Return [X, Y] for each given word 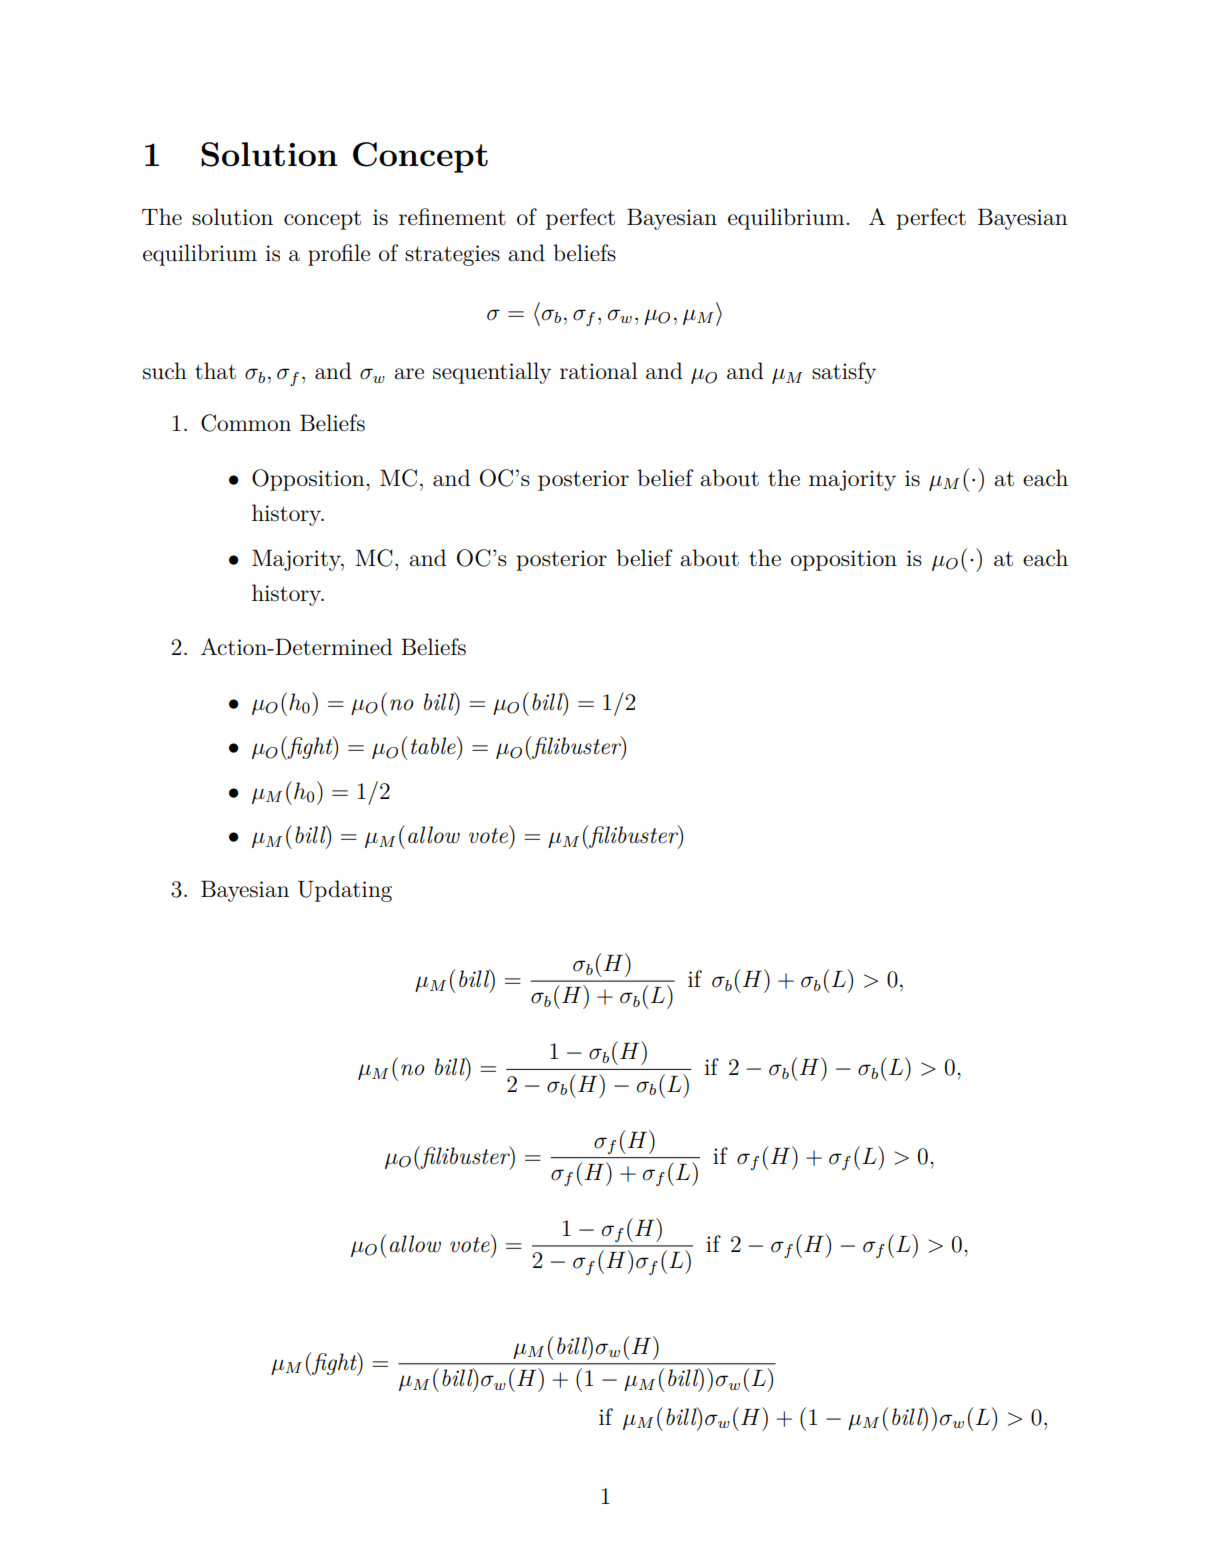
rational [599, 371]
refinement [452, 217]
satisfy [844, 373]
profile [339, 255]
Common [246, 423]
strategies [452, 255]
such [165, 371]
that [215, 371]
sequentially [492, 373]
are [409, 374]
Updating [345, 891]
